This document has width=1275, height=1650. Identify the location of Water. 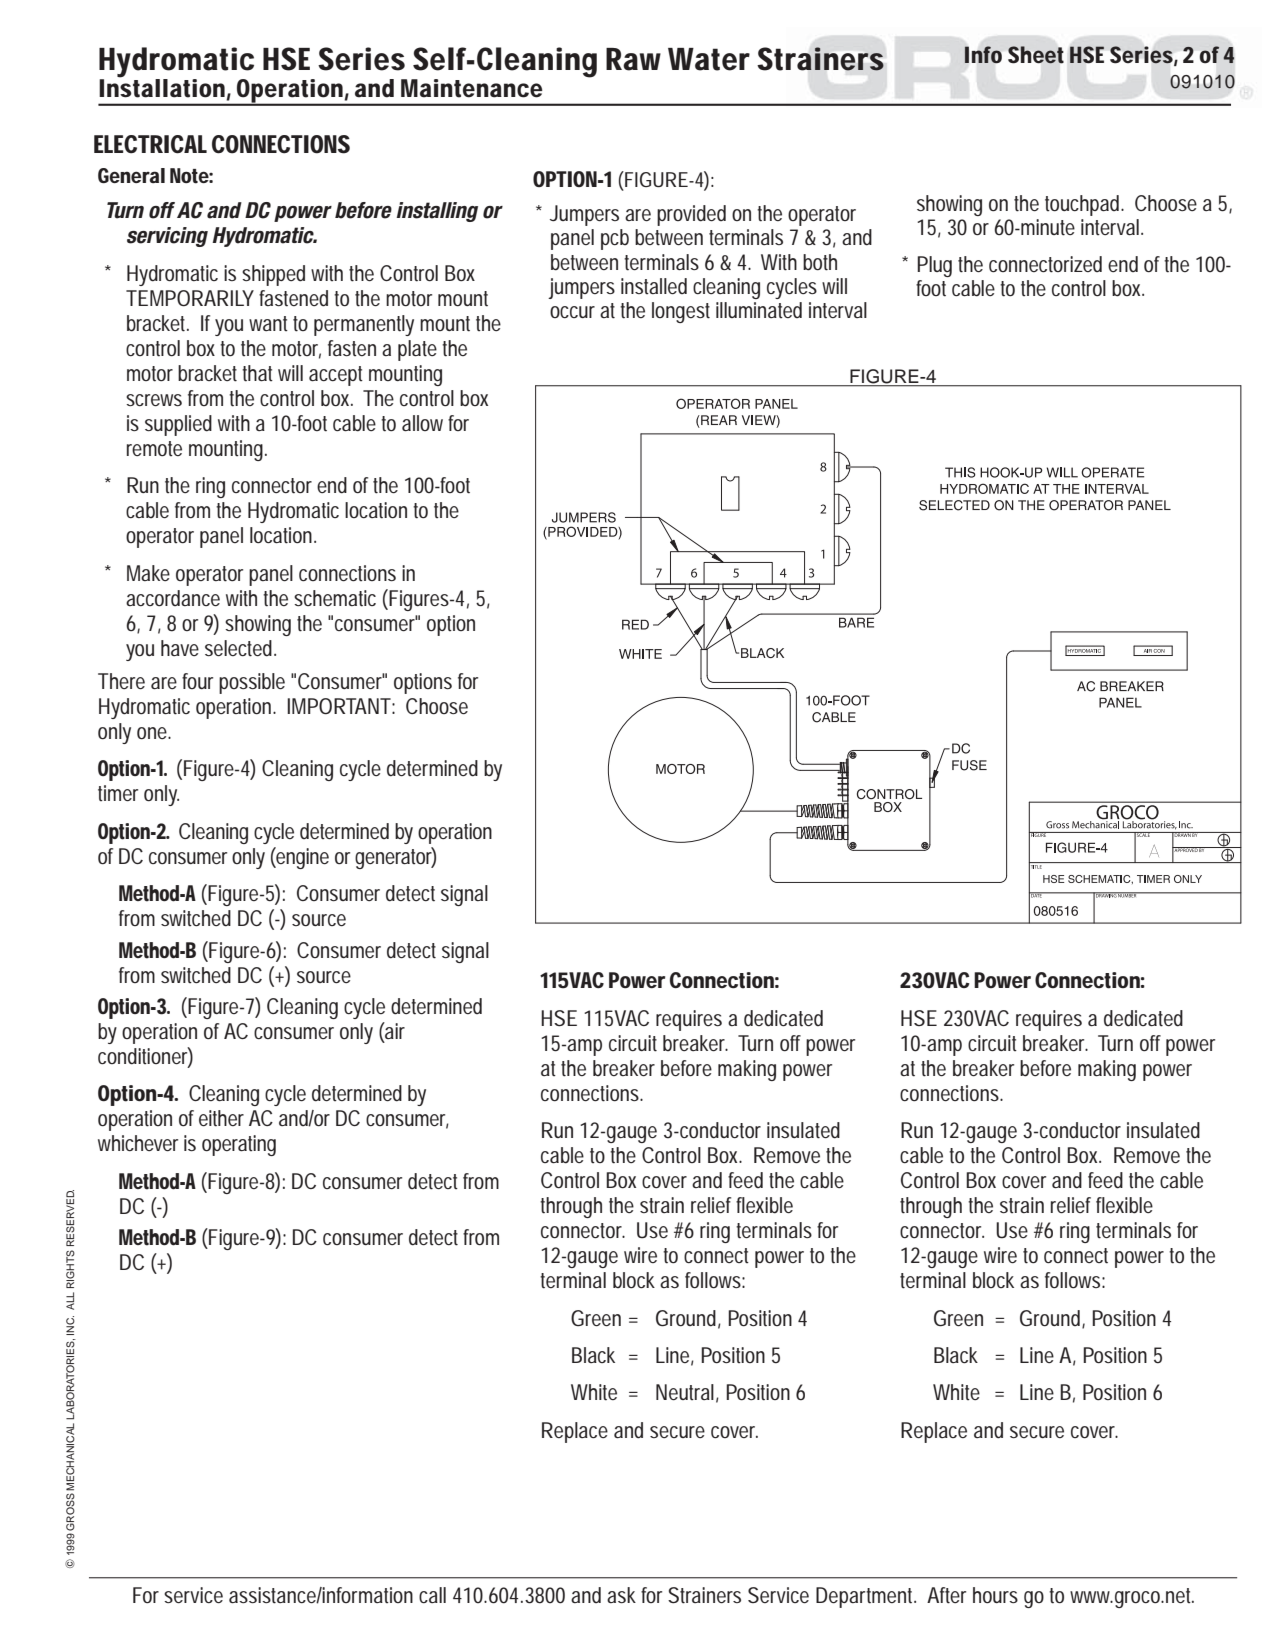
(709, 59).
